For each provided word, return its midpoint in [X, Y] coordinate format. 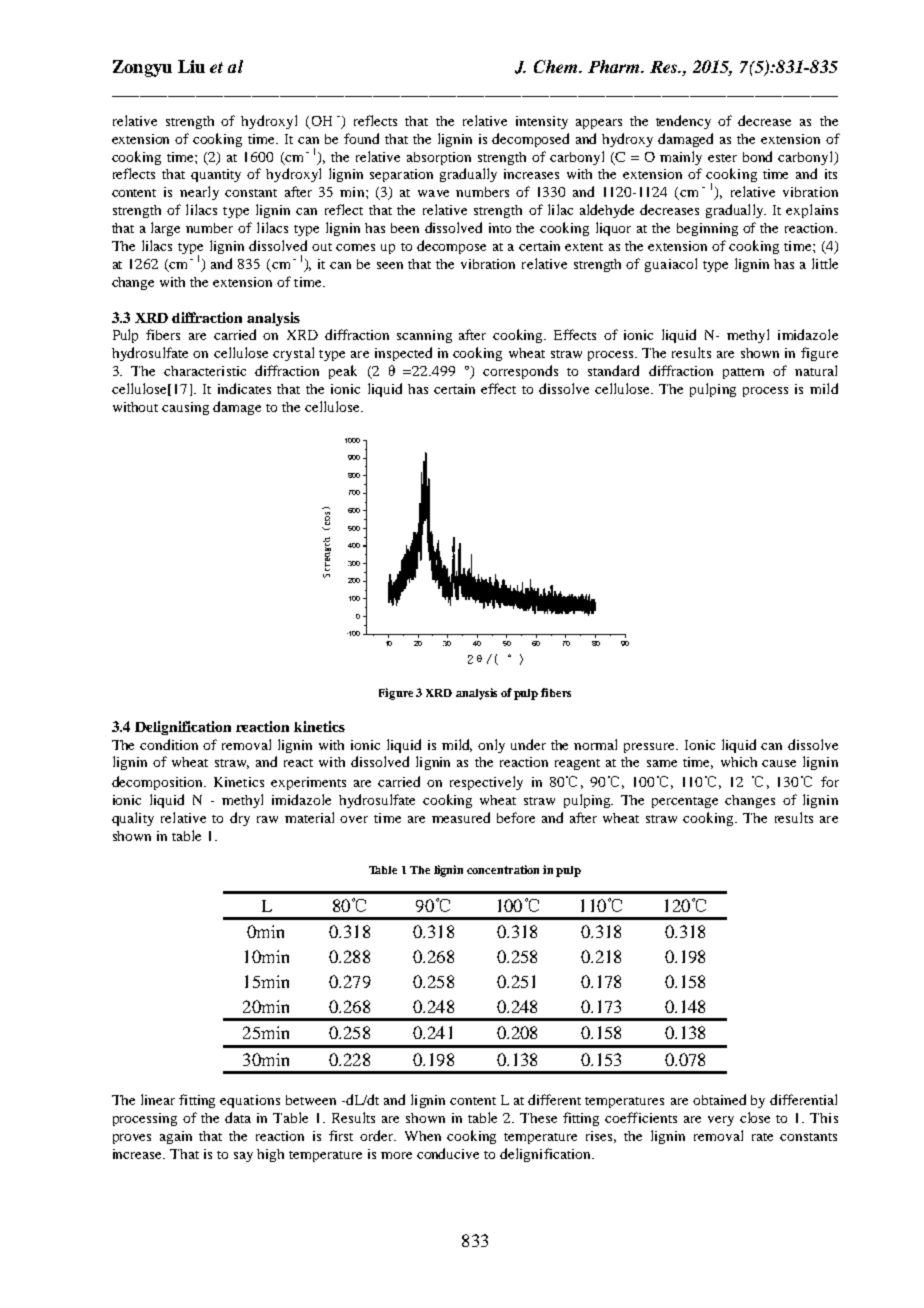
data [238, 1117]
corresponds [520, 372]
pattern [743, 373]
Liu [191, 66]
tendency [683, 122]
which [739, 762]
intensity [542, 122]
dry [240, 819]
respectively [486, 783]
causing [185, 408]
